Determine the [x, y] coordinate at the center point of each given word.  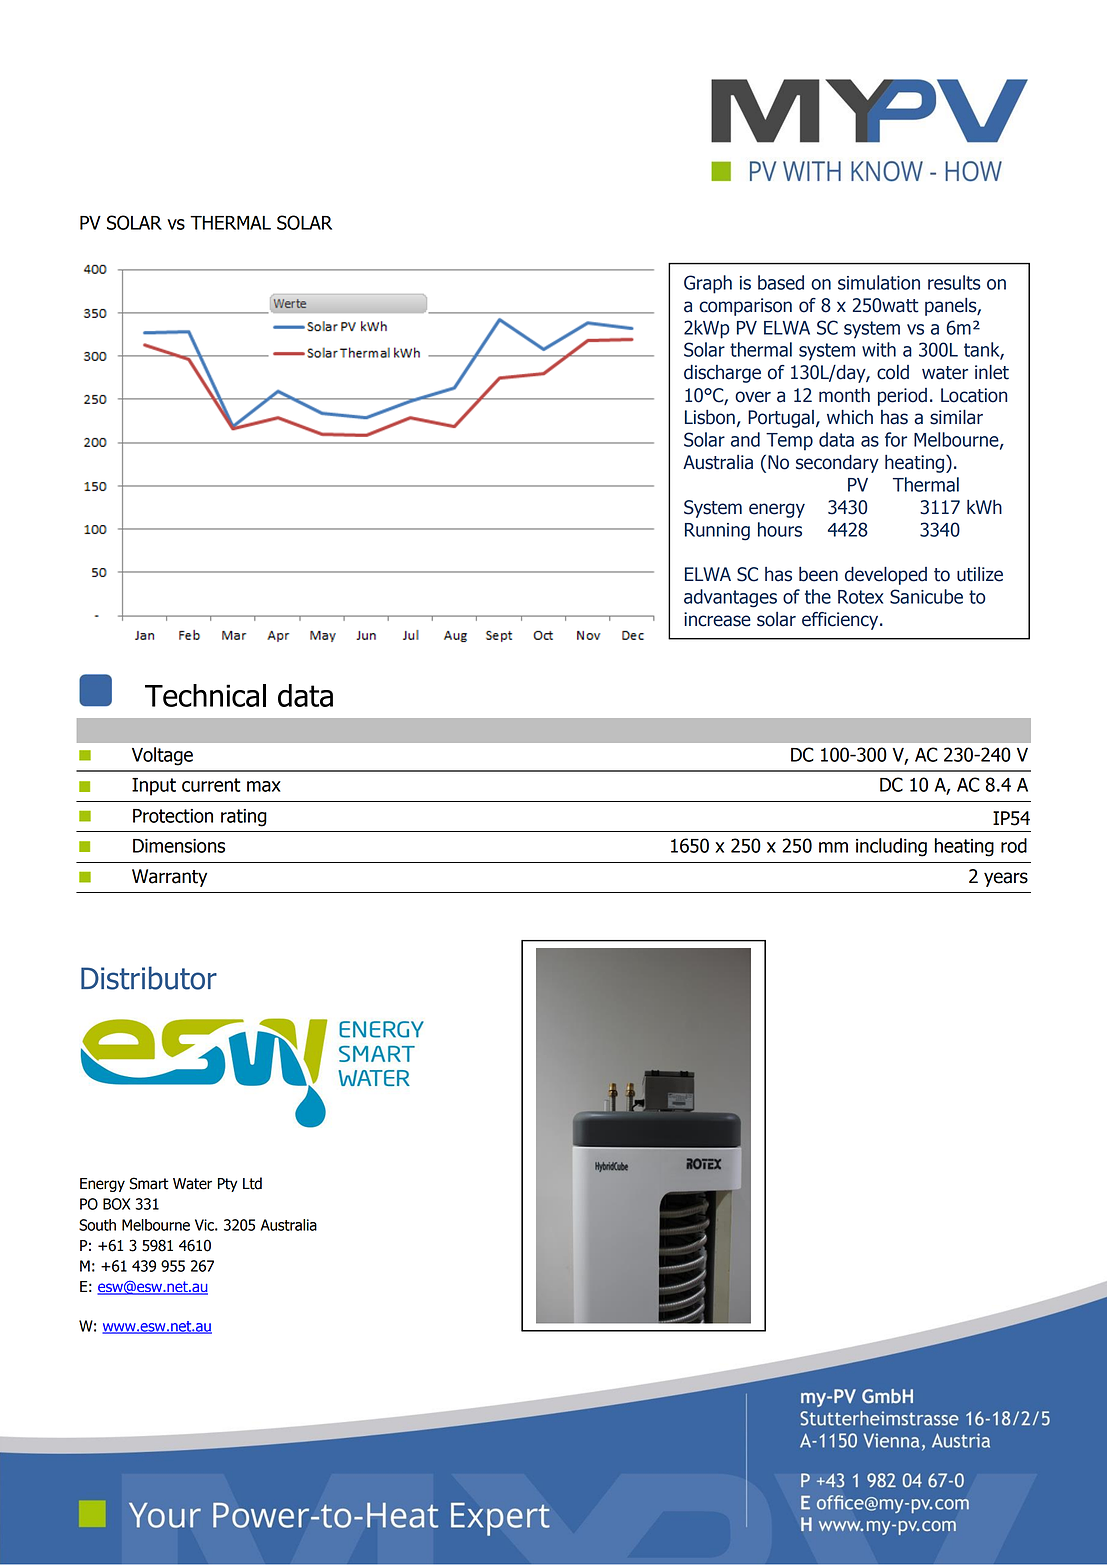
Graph [708, 284]
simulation [879, 282]
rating [244, 818]
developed [886, 576]
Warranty [169, 878]
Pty [228, 1185]
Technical [205, 695]
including [891, 847]
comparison [745, 307]
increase [717, 619]
